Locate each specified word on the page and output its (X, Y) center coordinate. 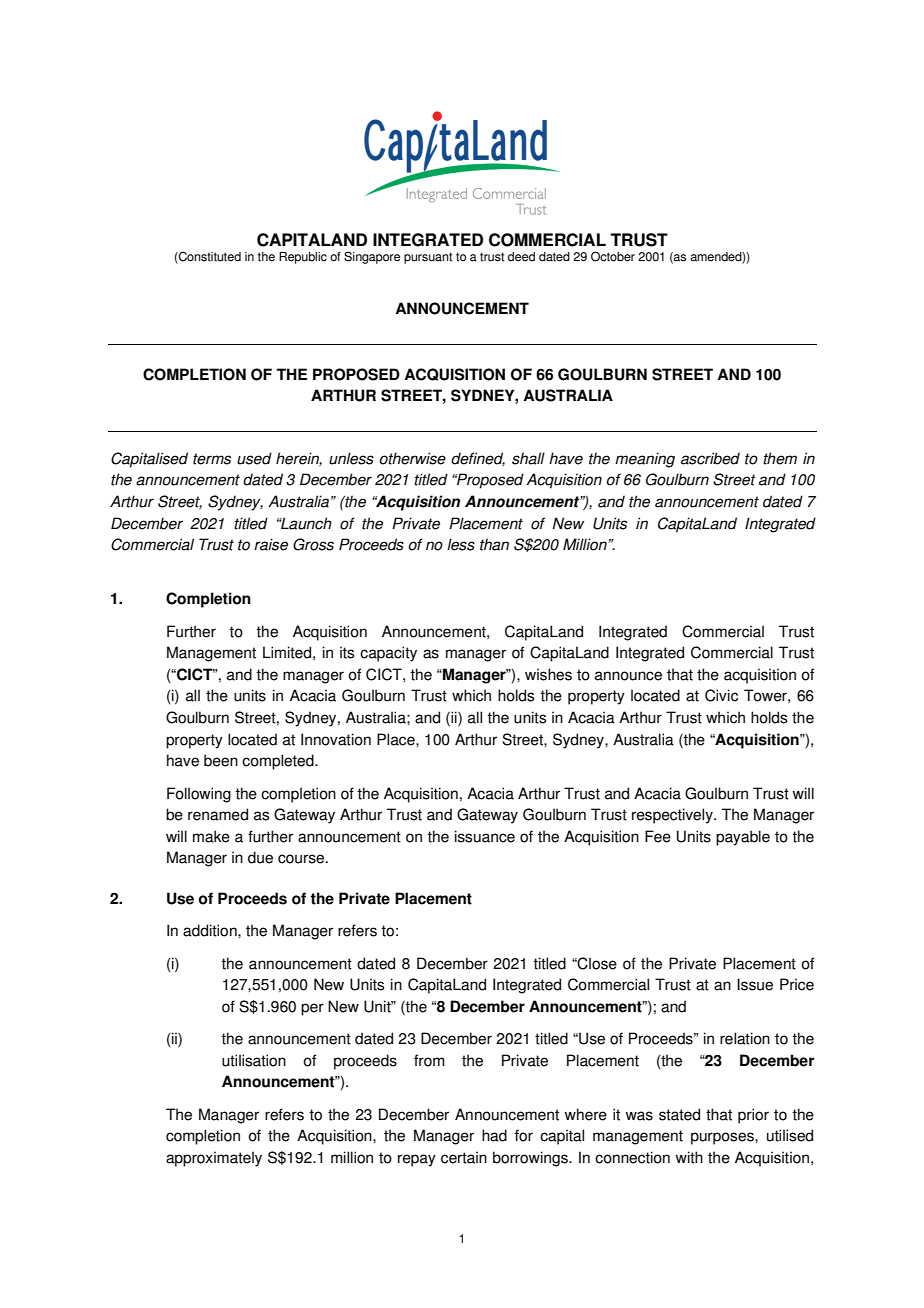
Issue (755, 984)
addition (211, 930)
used (254, 458)
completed (279, 762)
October (613, 256)
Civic (721, 695)
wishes (548, 674)
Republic (303, 258)
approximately (214, 1159)
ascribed (710, 458)
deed (521, 257)
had (494, 1135)
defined (478, 459)
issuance (485, 836)
